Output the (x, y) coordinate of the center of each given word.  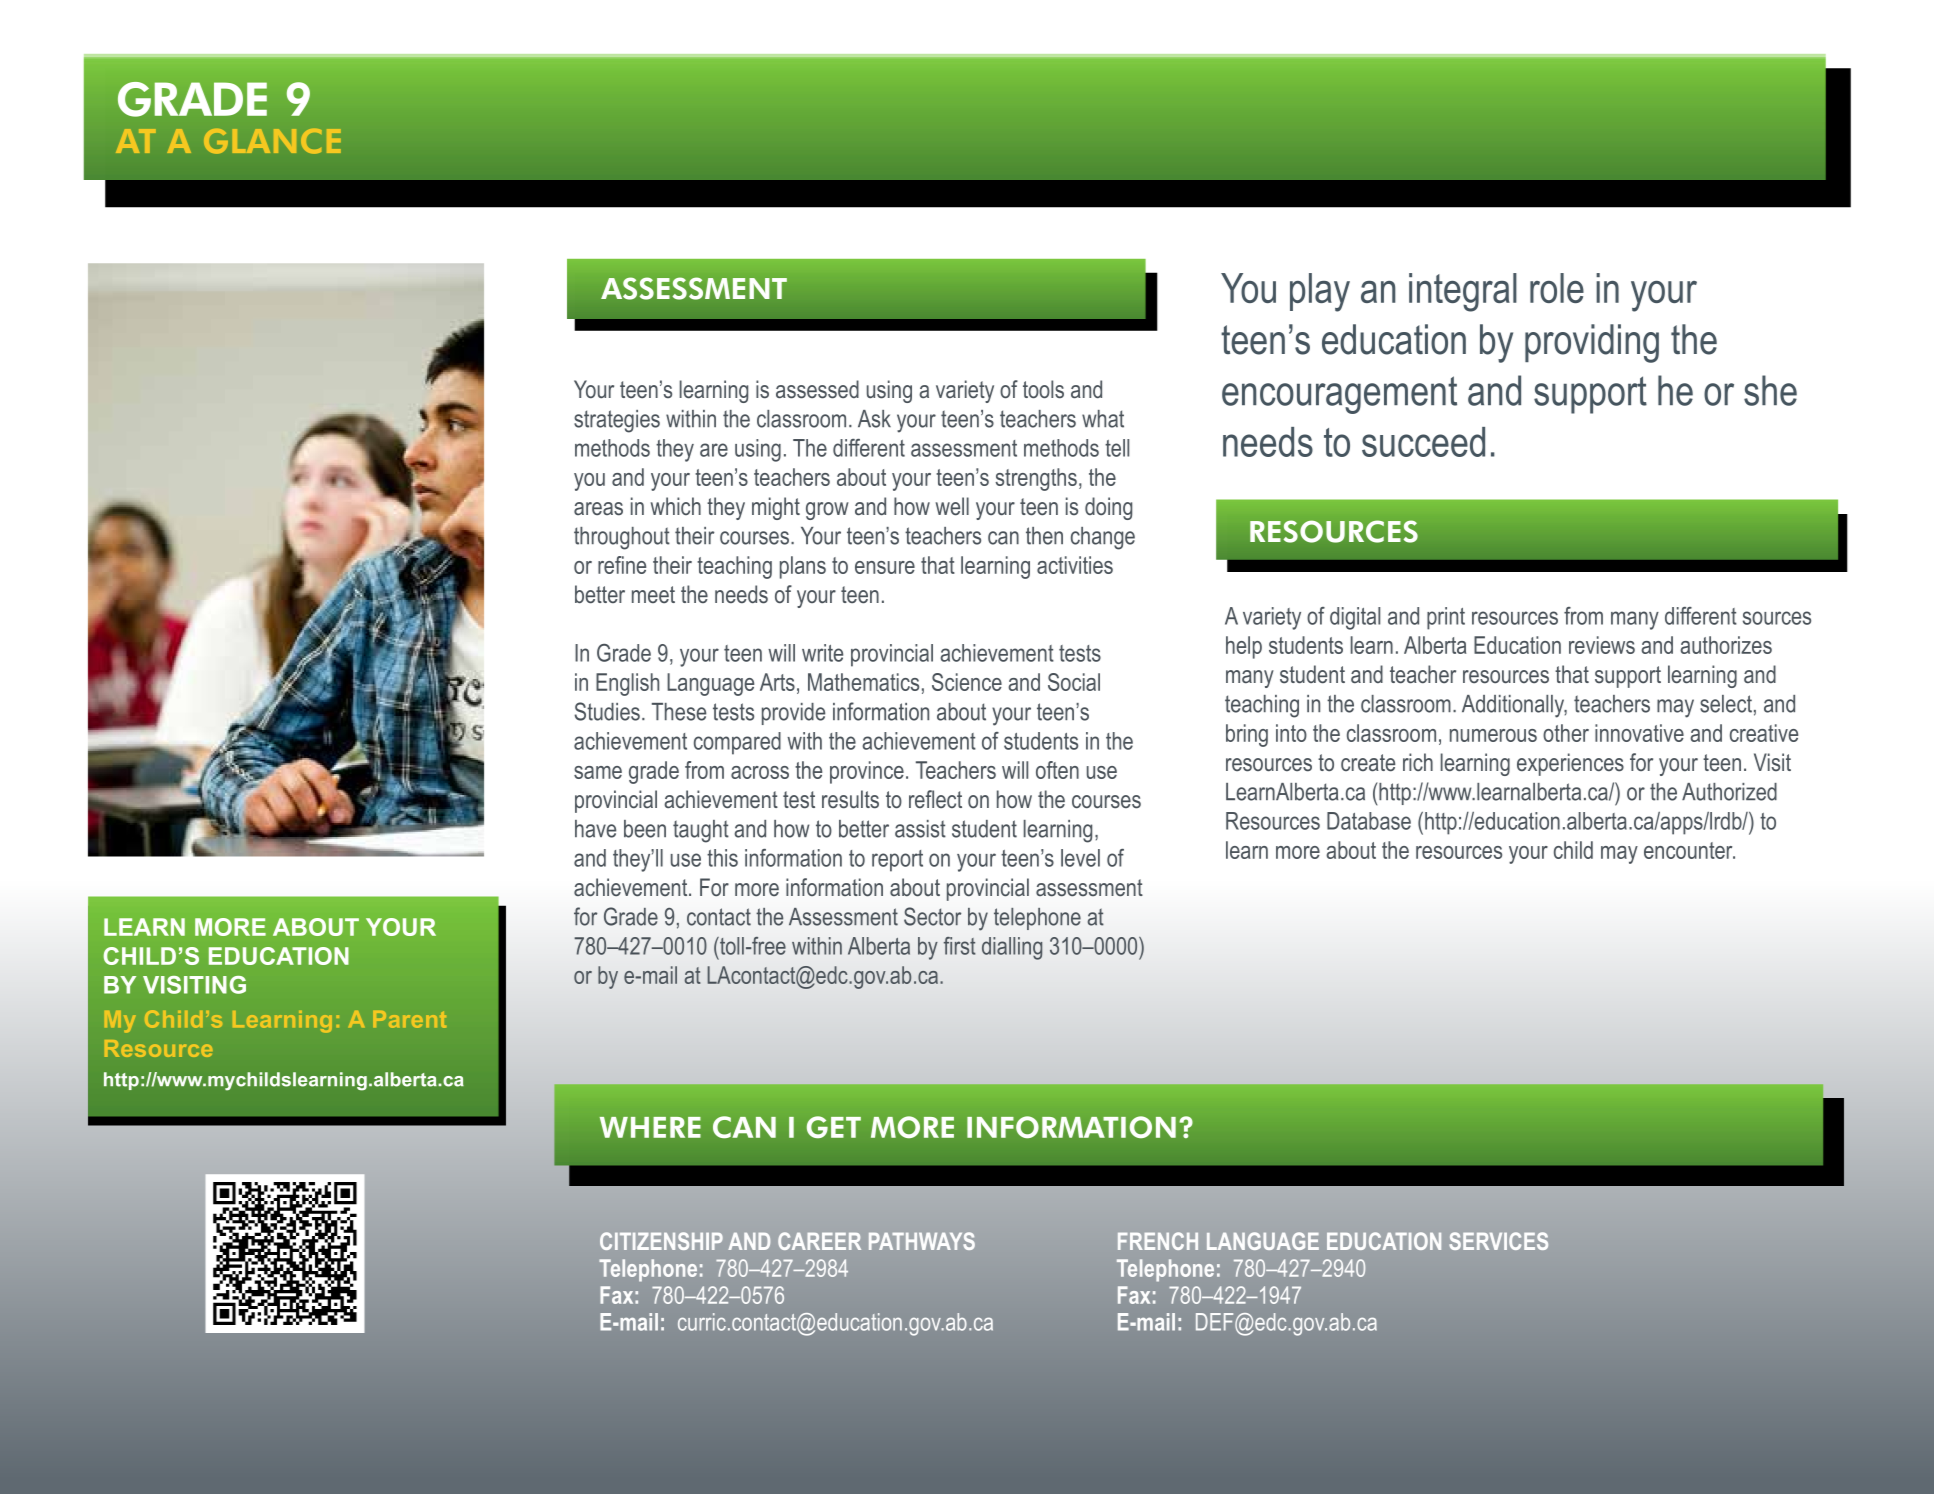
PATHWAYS (922, 1241)
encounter (1689, 850)
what (1103, 419)
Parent (409, 1019)
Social (1074, 682)
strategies (617, 421)
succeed (1423, 442)
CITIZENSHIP (661, 1241)
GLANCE (272, 141)
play (1320, 292)
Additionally (1514, 706)
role (1557, 288)
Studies (607, 711)
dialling (1012, 948)
